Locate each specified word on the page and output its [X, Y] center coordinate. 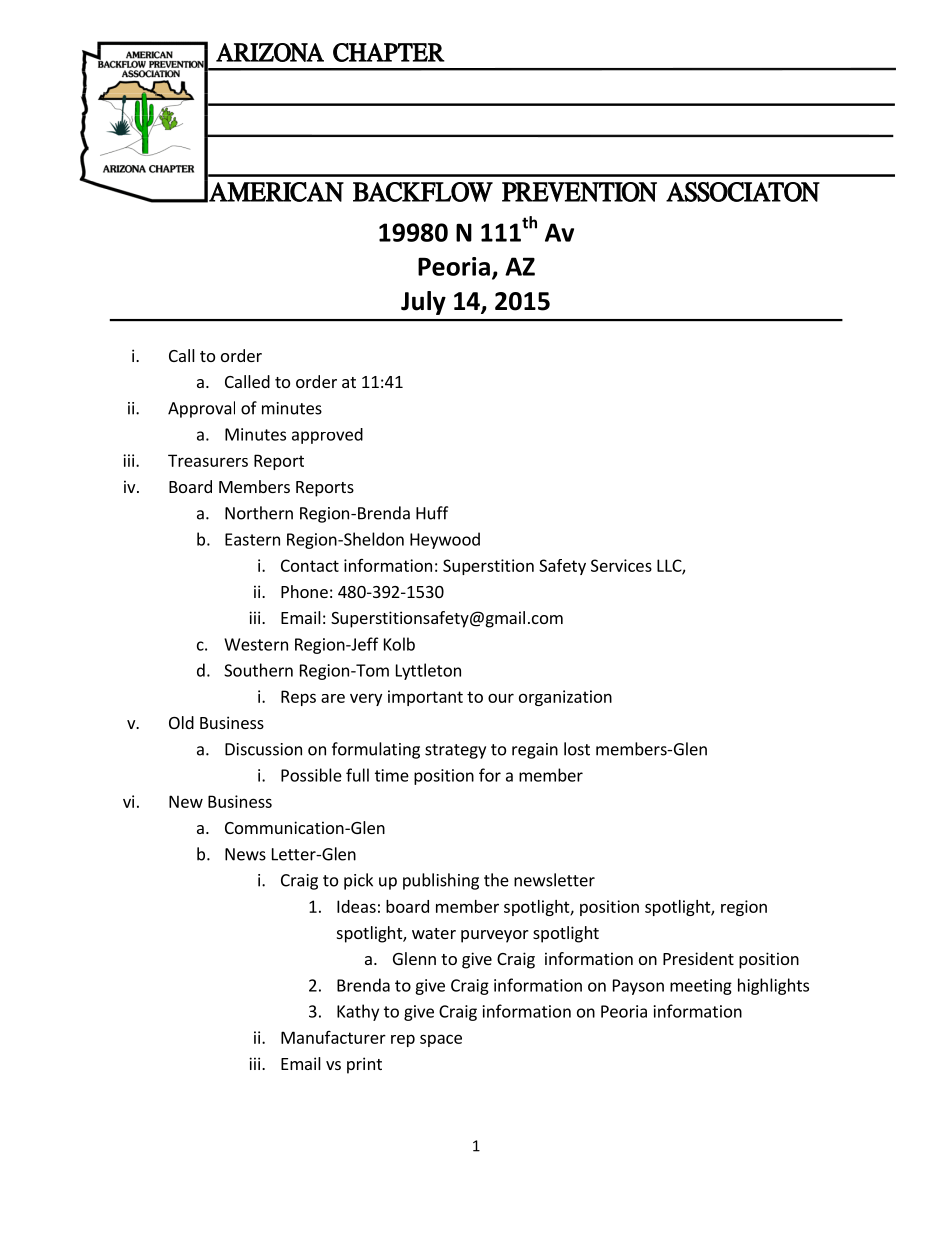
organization [565, 698]
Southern [258, 670]
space [441, 1040]
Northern [259, 513]
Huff [432, 513]
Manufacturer [333, 1037]
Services [621, 565]
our [501, 698]
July [423, 303]
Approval [201, 409]
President [698, 958]
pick [358, 881]
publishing [441, 881]
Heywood [445, 540]
